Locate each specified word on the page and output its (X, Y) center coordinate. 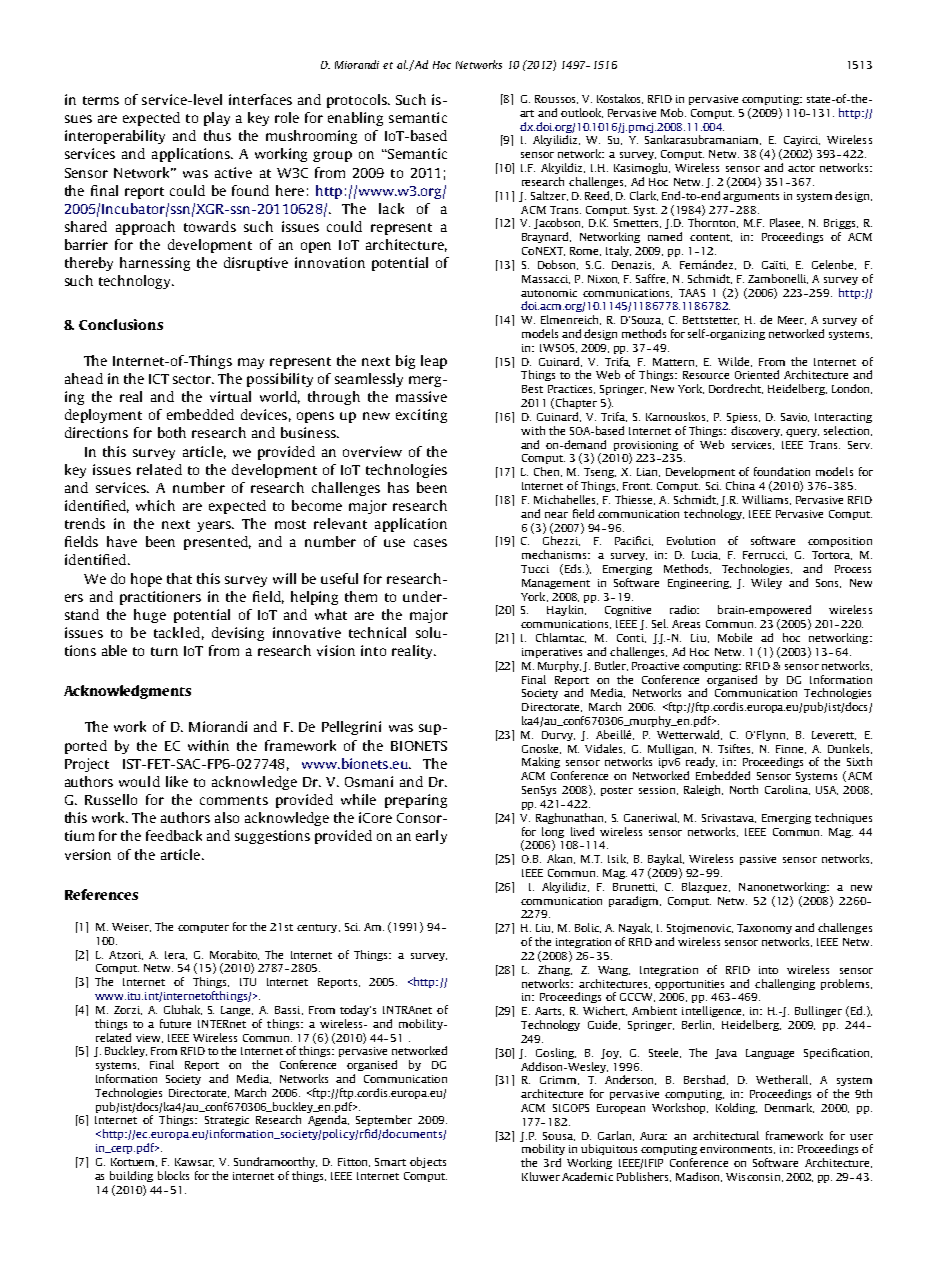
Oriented (757, 374)
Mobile (735, 637)
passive (758, 860)
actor (801, 168)
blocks (173, 1175)
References (101, 894)
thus (217, 135)
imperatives (552, 653)
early (431, 837)
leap (434, 362)
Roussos (556, 99)
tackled (177, 632)
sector (193, 379)
